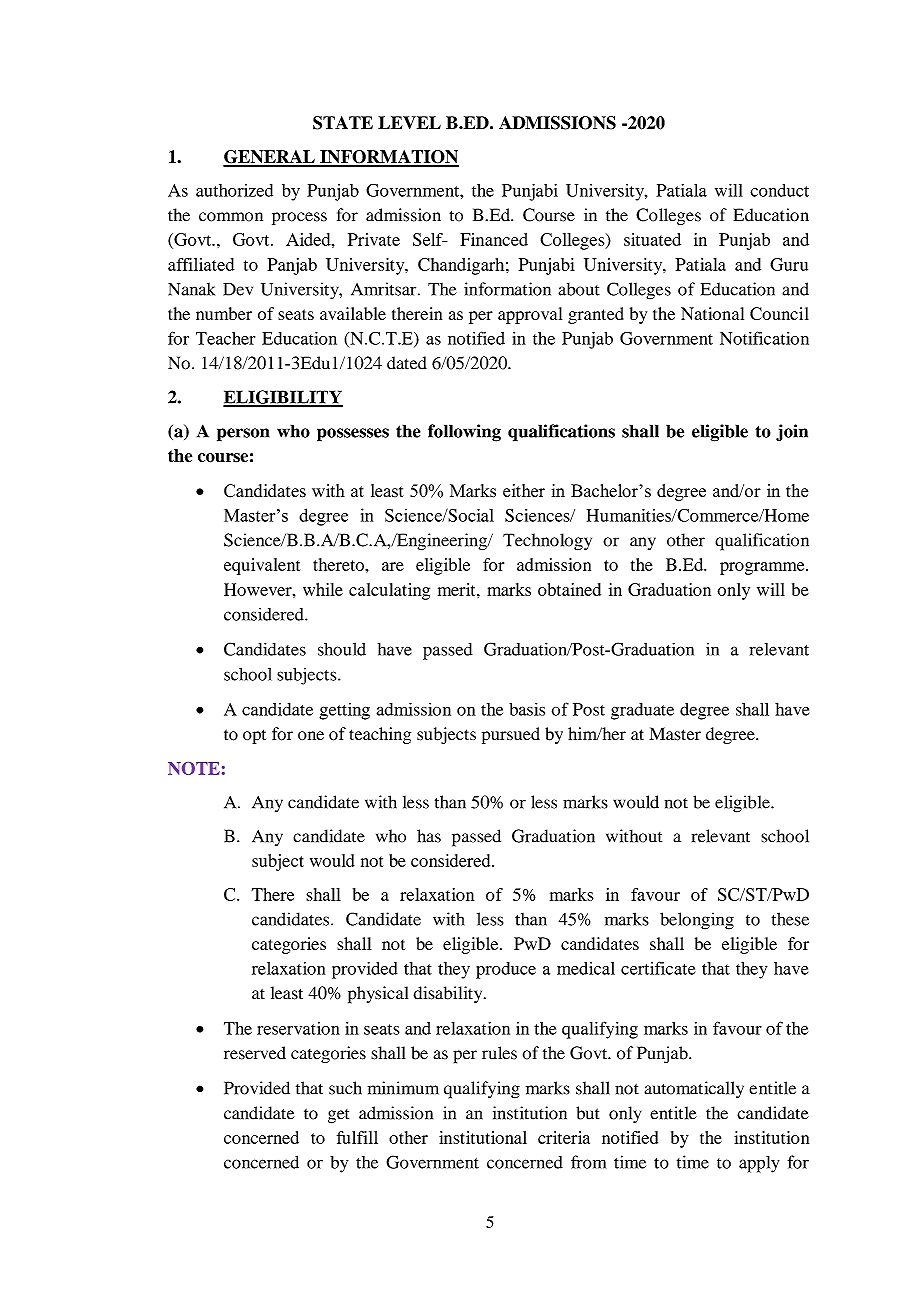 The height and width of the screenshot is (1307, 924). I want to click on GENERAL, so click(270, 158).
